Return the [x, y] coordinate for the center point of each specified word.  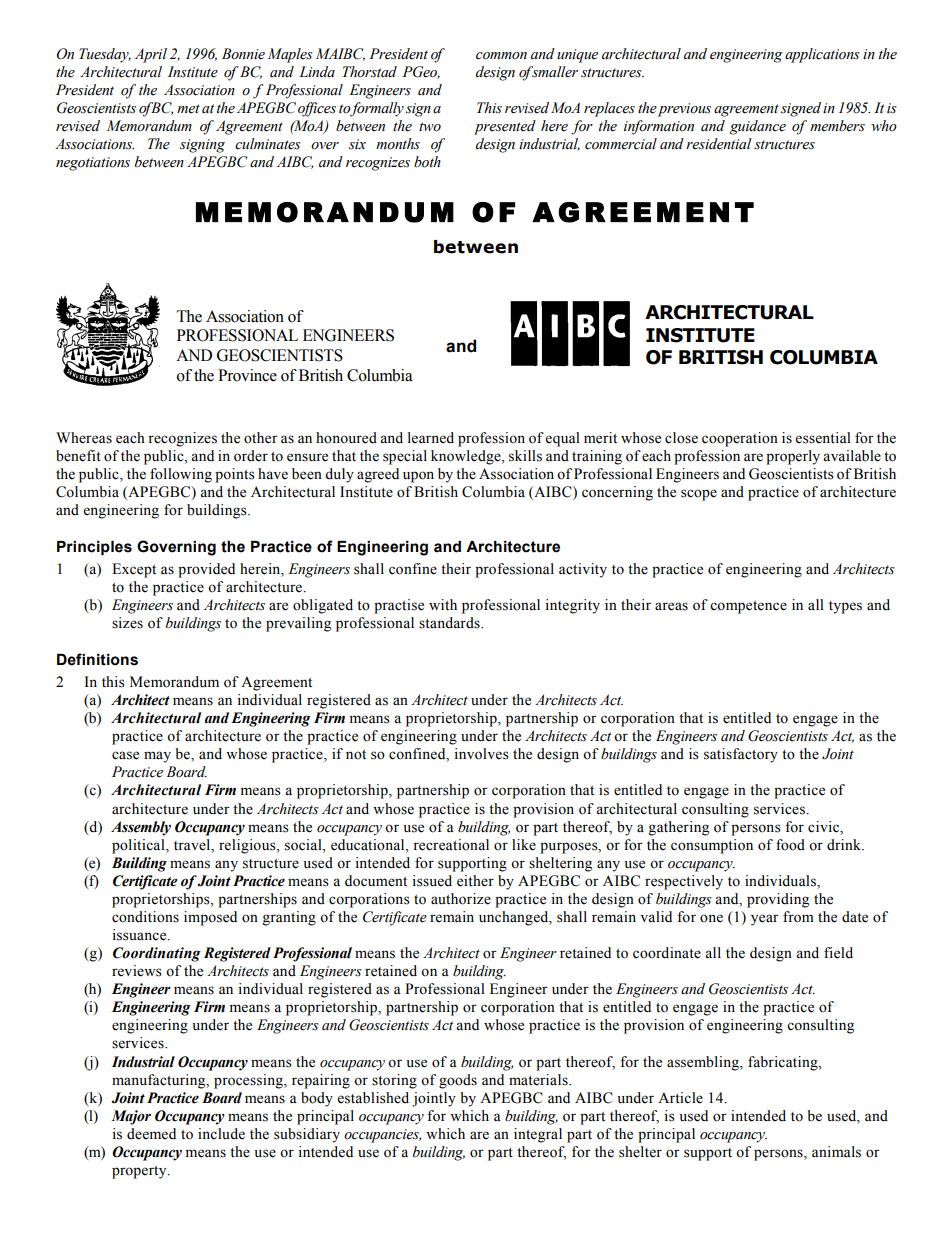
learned [431, 438]
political [139, 846]
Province [247, 375]
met [188, 109]
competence [748, 607]
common [501, 56]
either [475, 881]
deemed [151, 1134]
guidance [758, 127]
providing [778, 900]
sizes [127, 623]
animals [836, 1152]
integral [538, 1135]
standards [450, 623]
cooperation [740, 439]
